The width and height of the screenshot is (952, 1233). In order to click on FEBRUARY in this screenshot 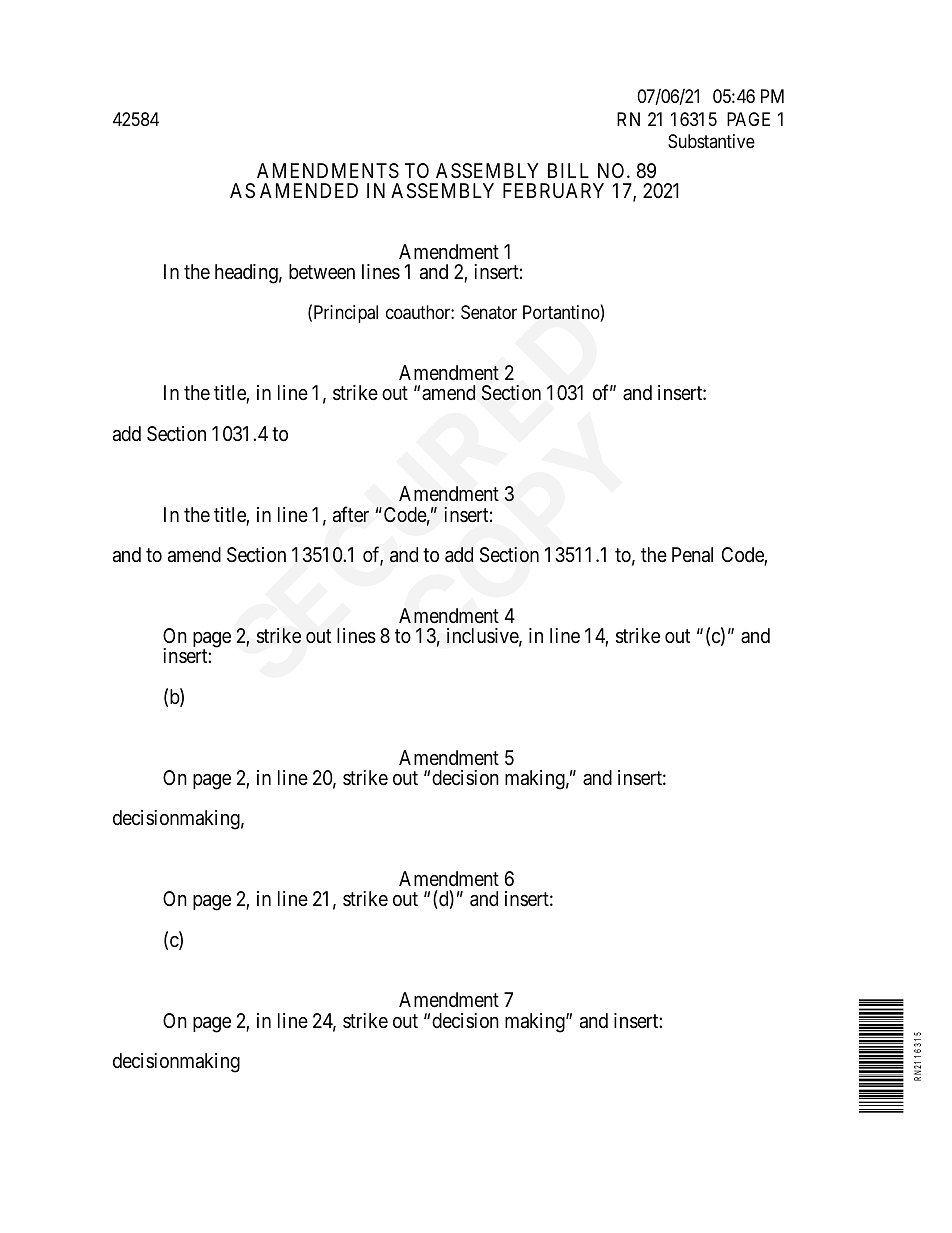, I will do `click(553, 190)`.
